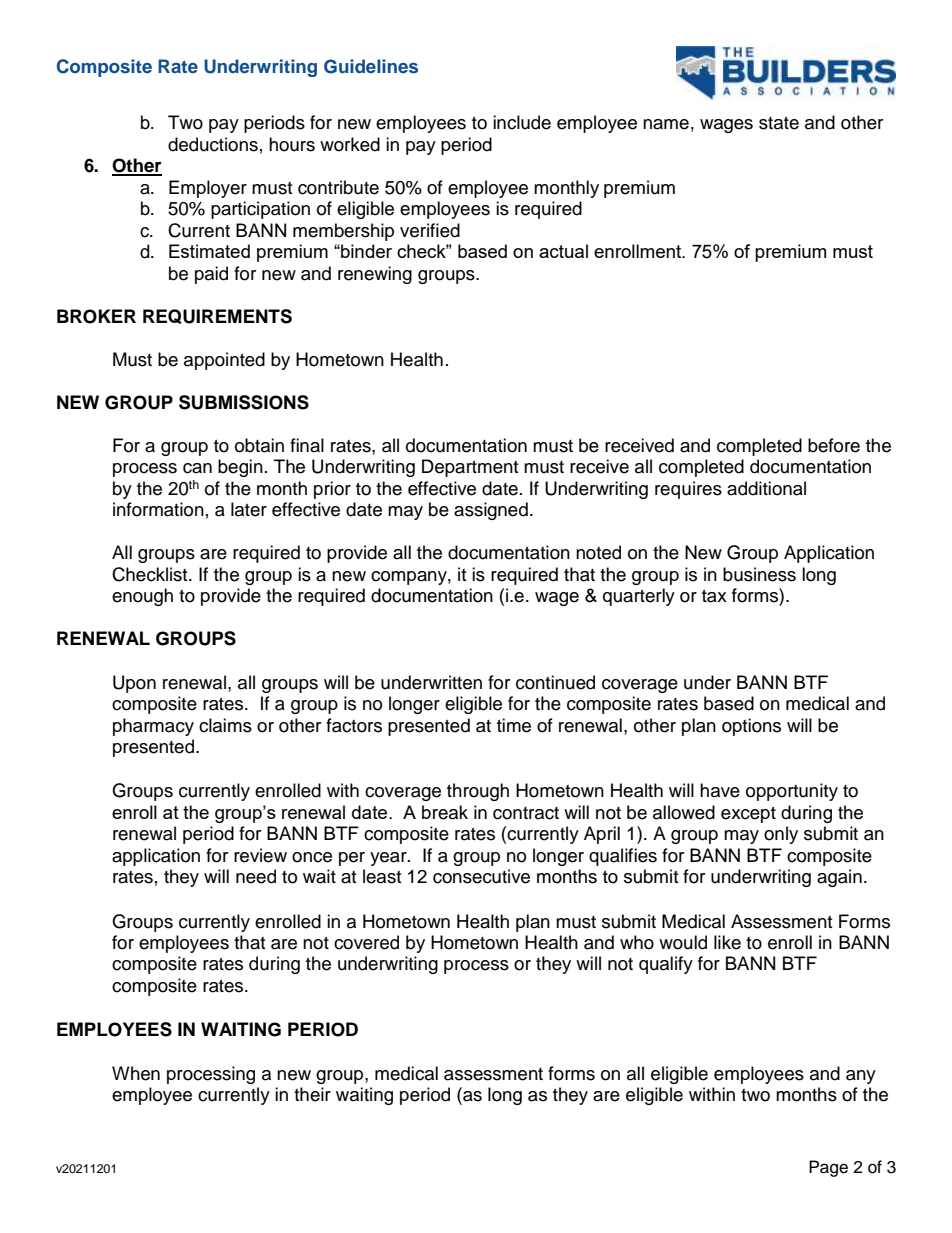 This image has height=1233, width=952. I want to click on their, so click(312, 1094).
